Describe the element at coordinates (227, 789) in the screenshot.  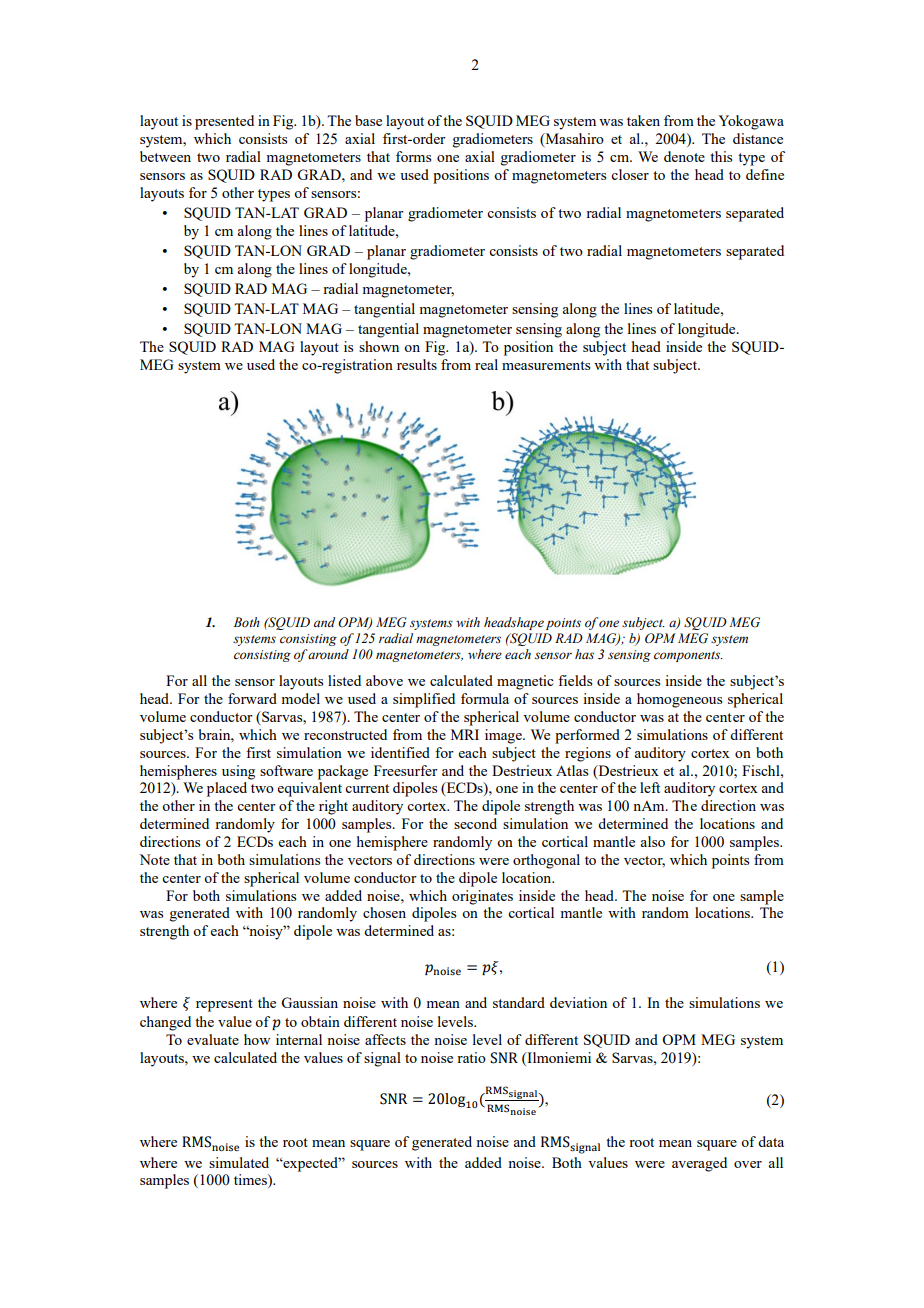
I see `placed` at that location.
